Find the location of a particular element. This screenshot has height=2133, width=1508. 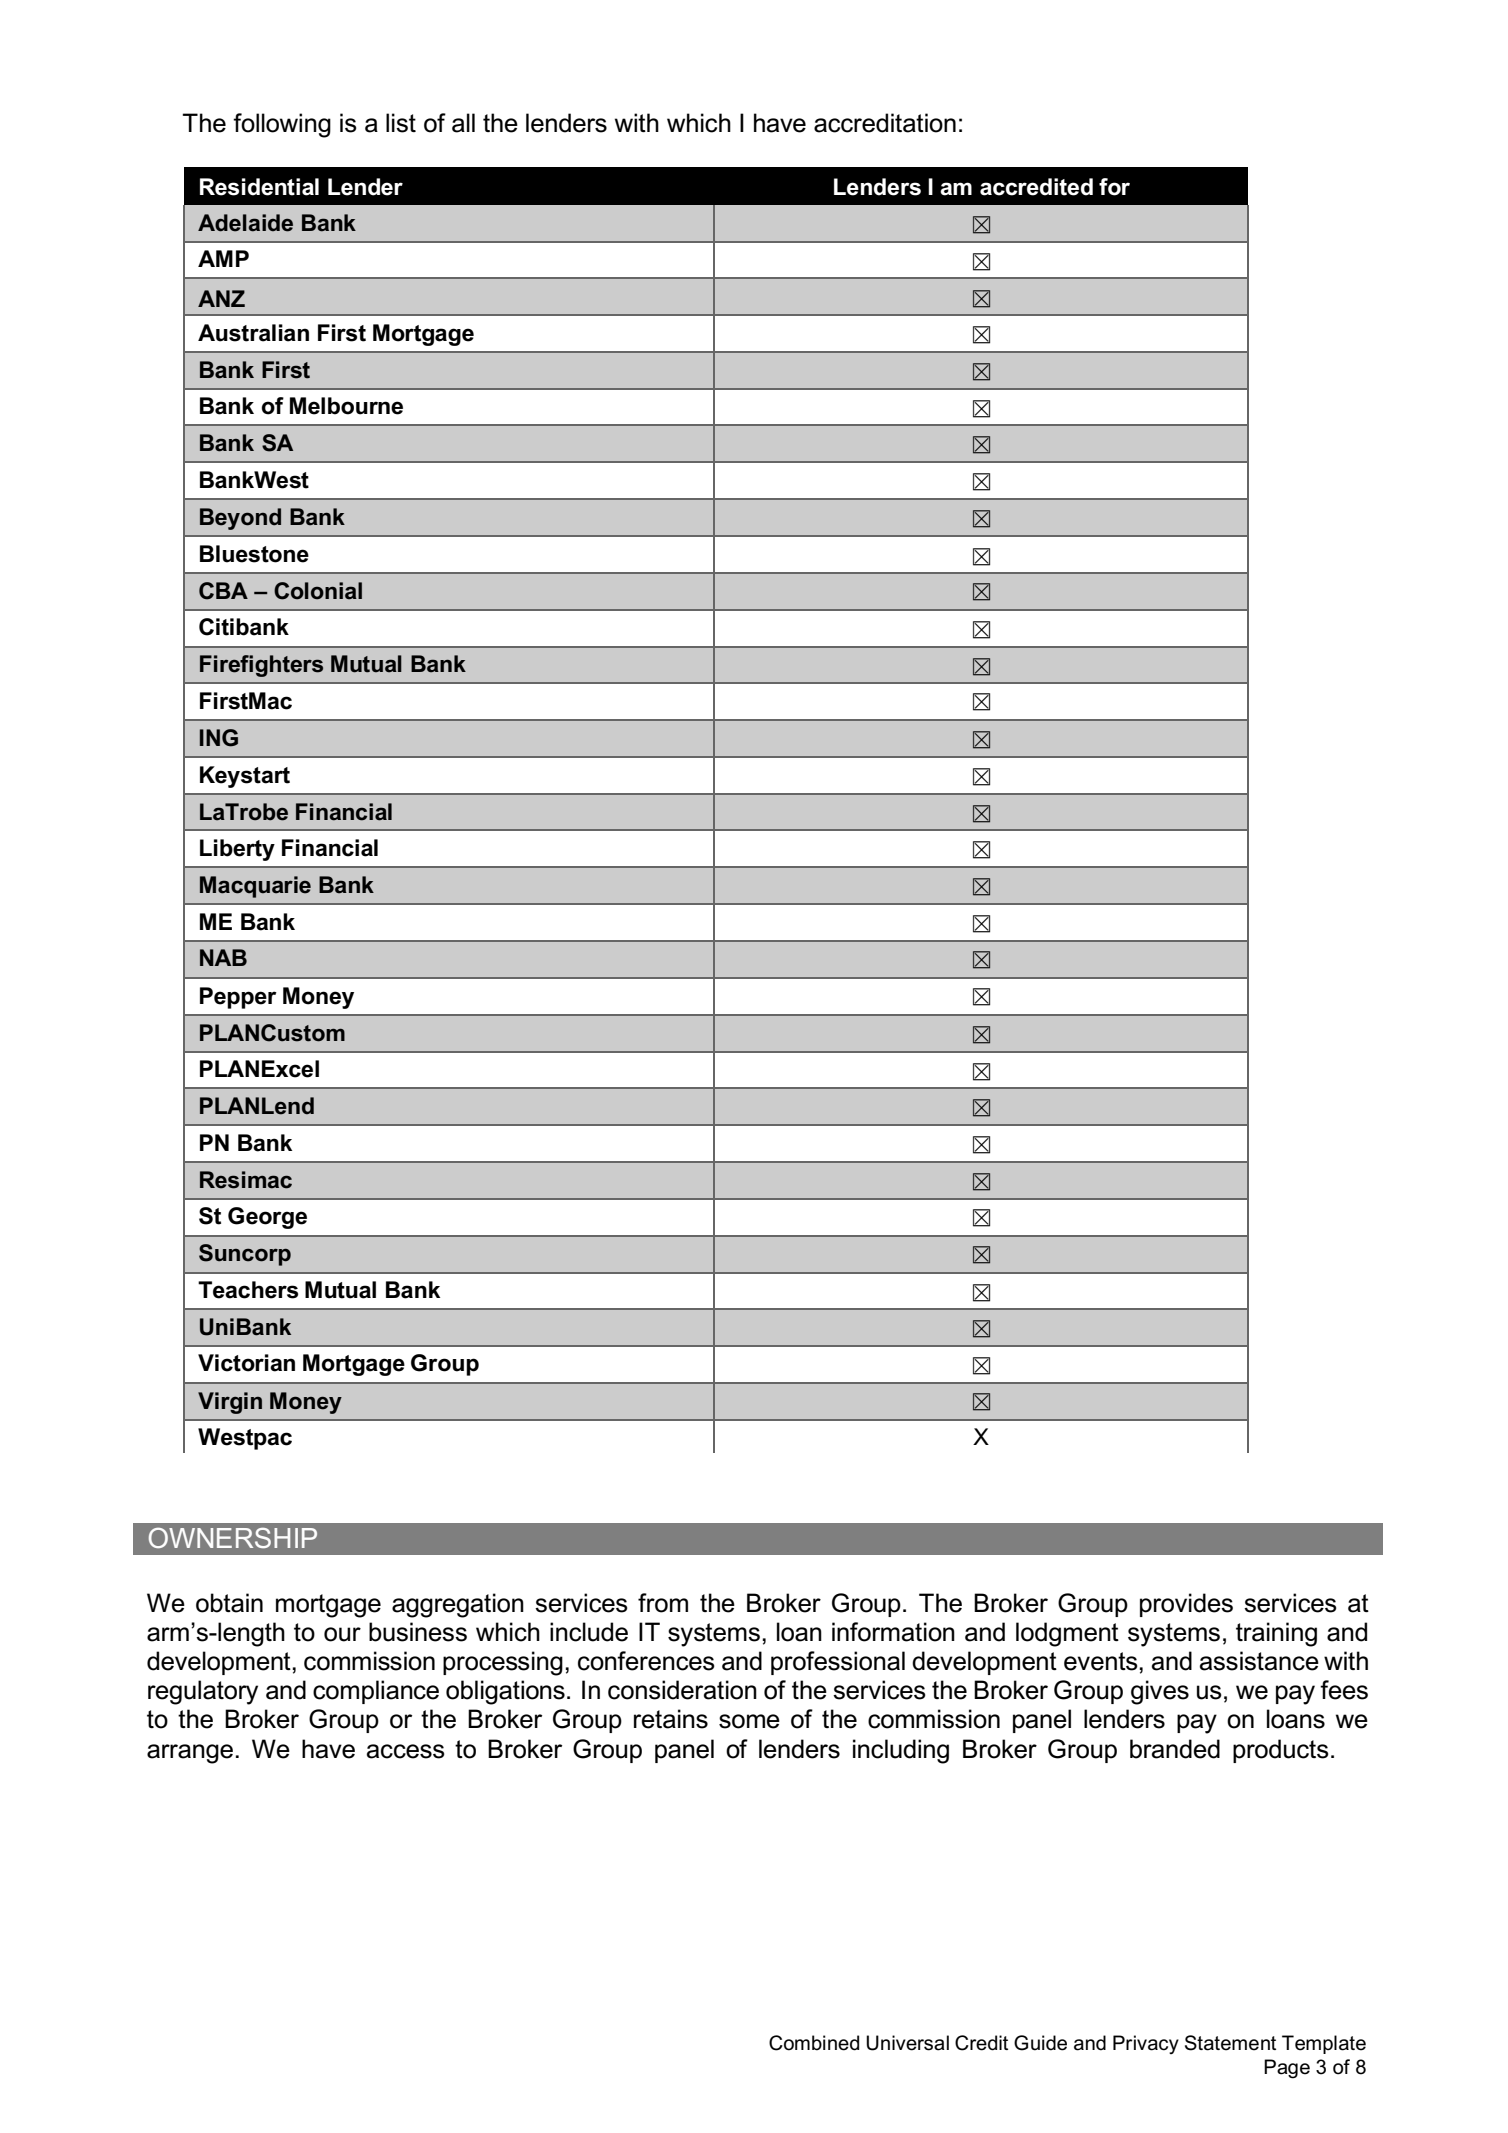

all is located at coordinates (463, 123).
